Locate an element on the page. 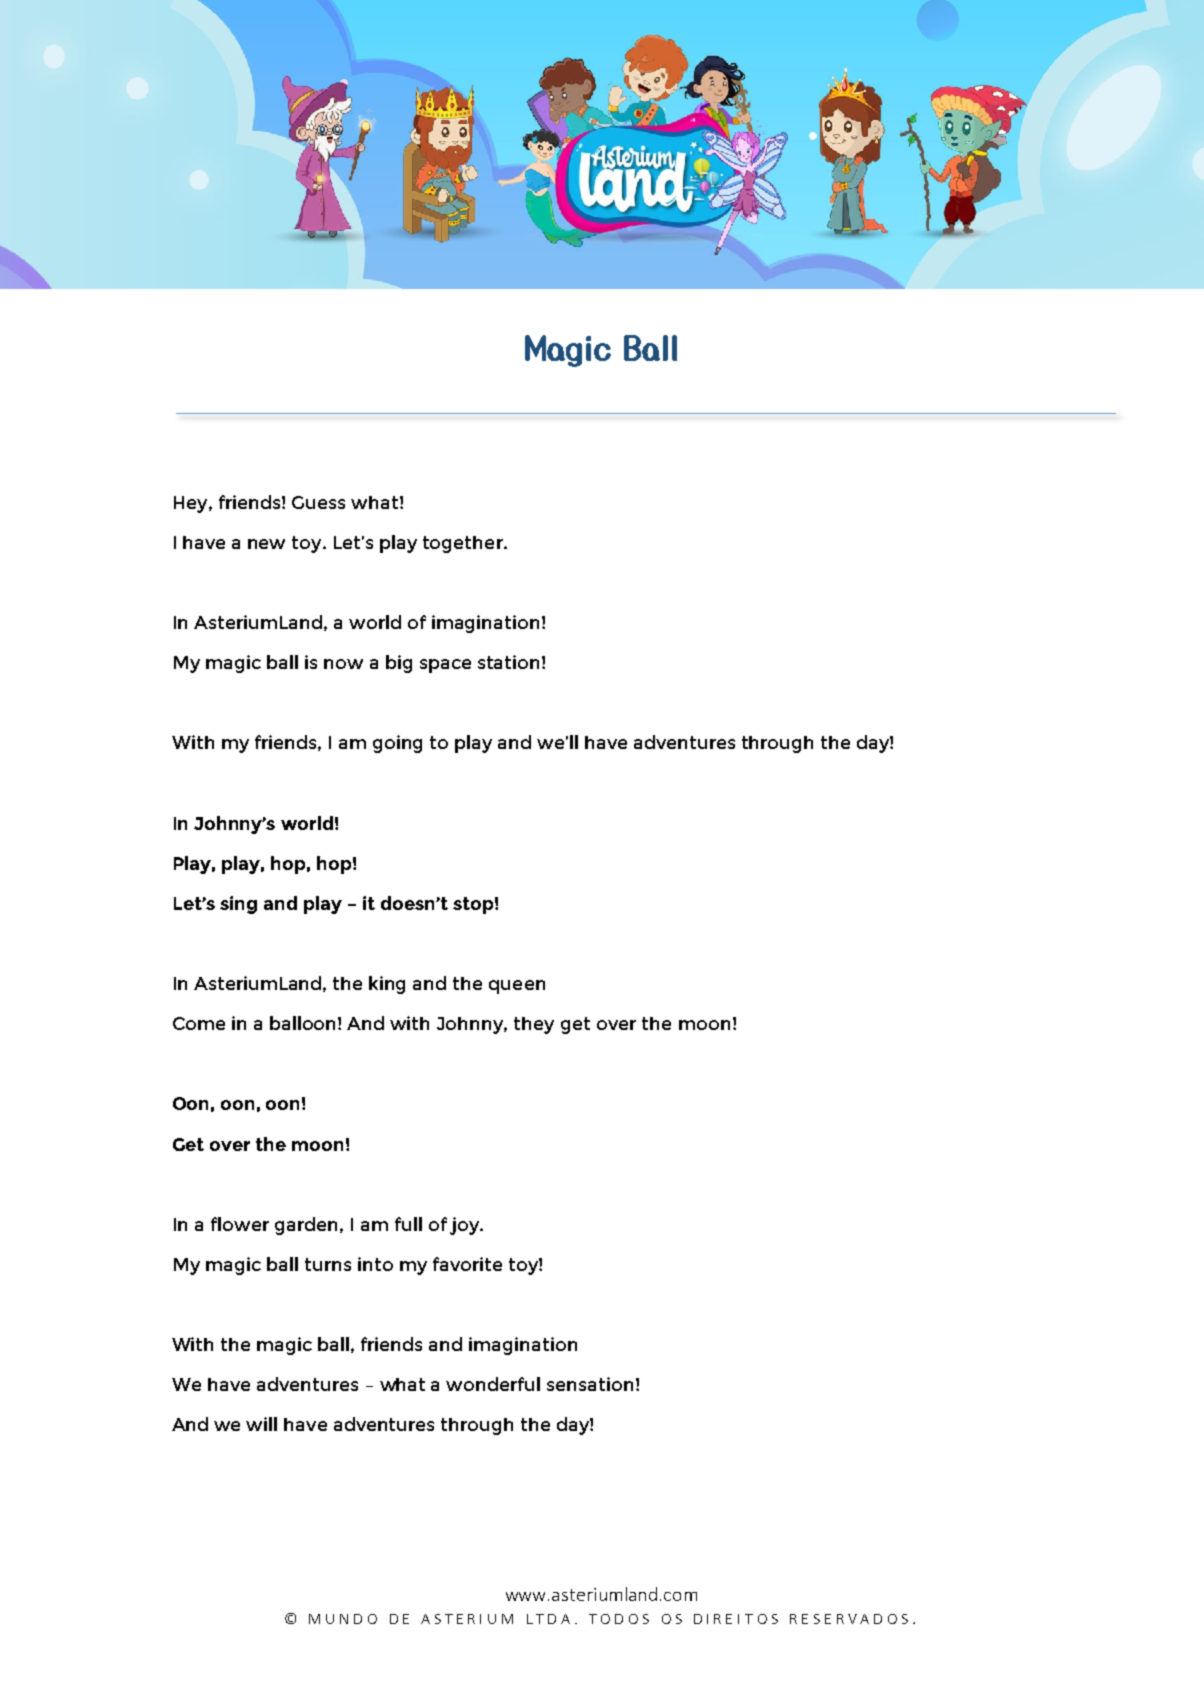 The height and width of the image is (1702, 1204). full is located at coordinates (408, 1224).
